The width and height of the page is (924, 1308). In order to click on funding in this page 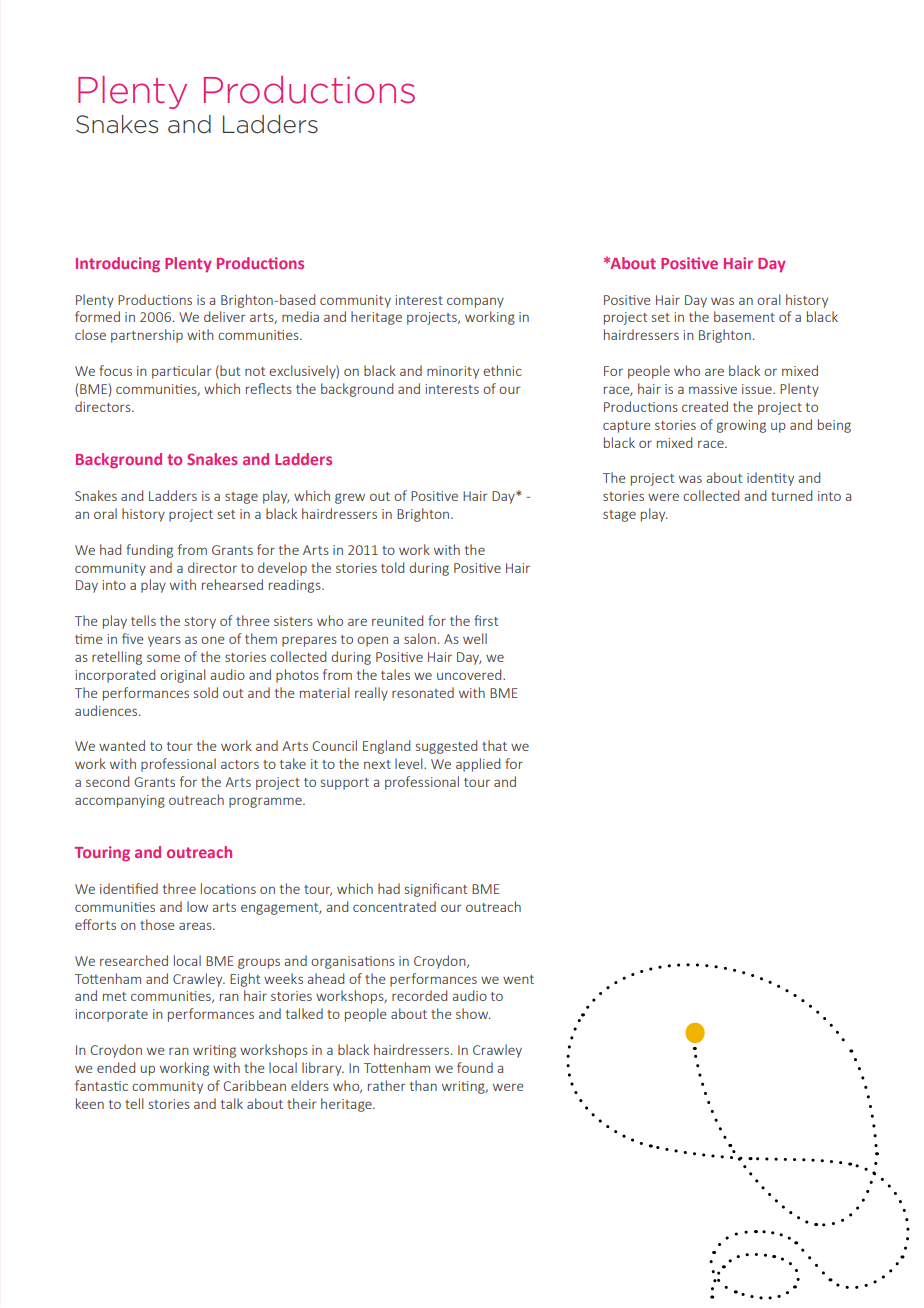, I will do `click(149, 551)`.
